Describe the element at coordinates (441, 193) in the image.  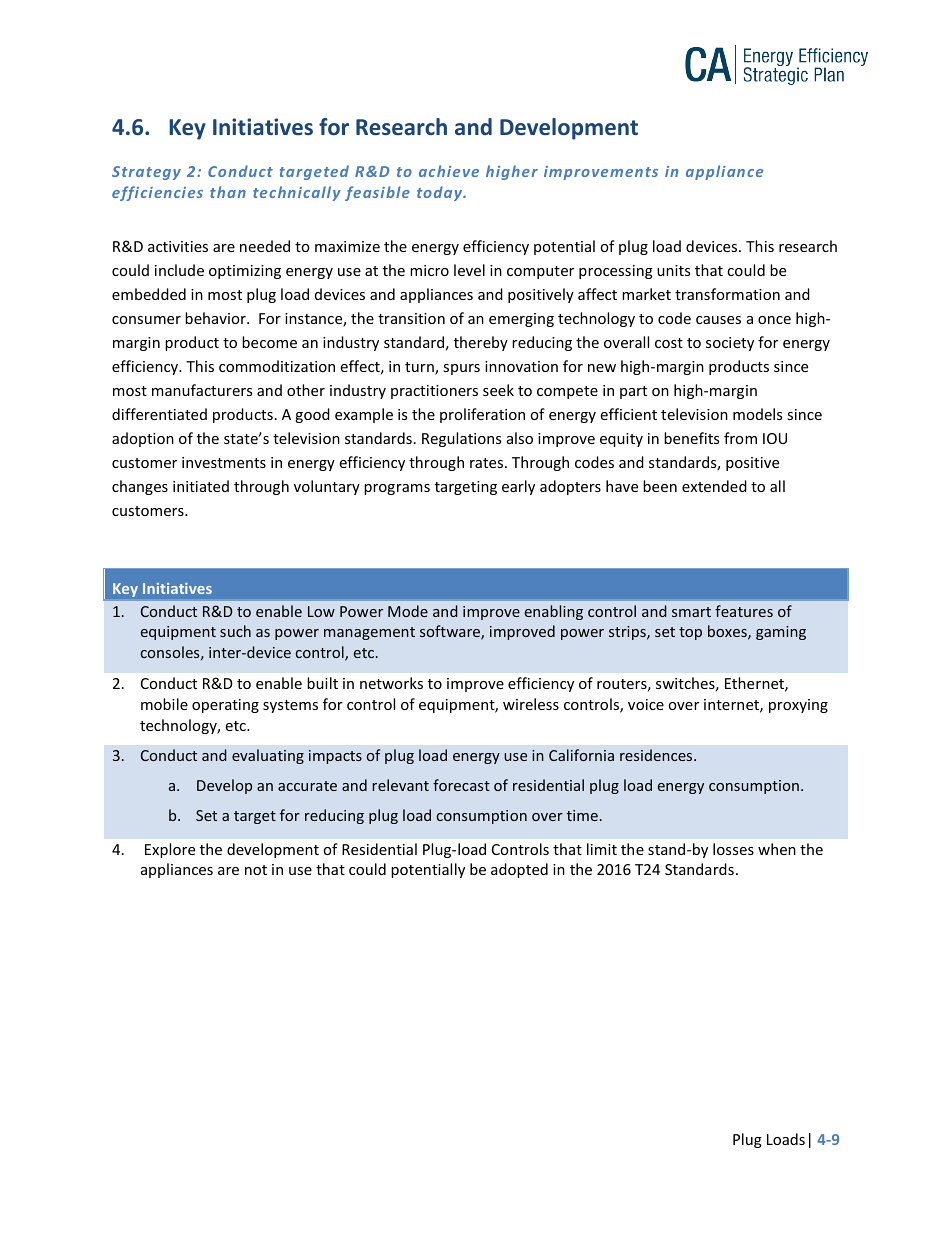
I see `today` at that location.
